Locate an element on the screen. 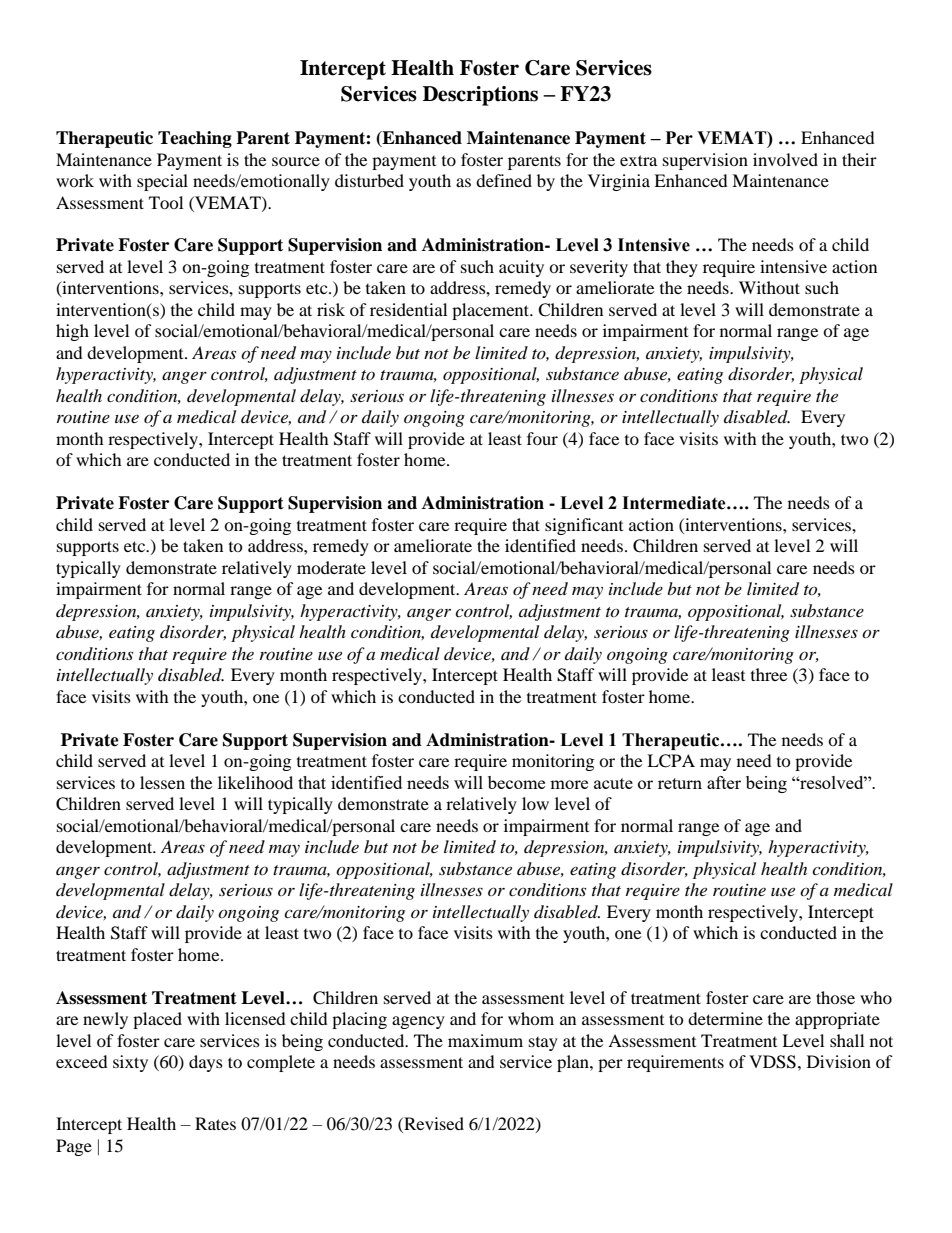 The width and height of the screenshot is (952, 1233). involved is located at coordinates (785, 159).
